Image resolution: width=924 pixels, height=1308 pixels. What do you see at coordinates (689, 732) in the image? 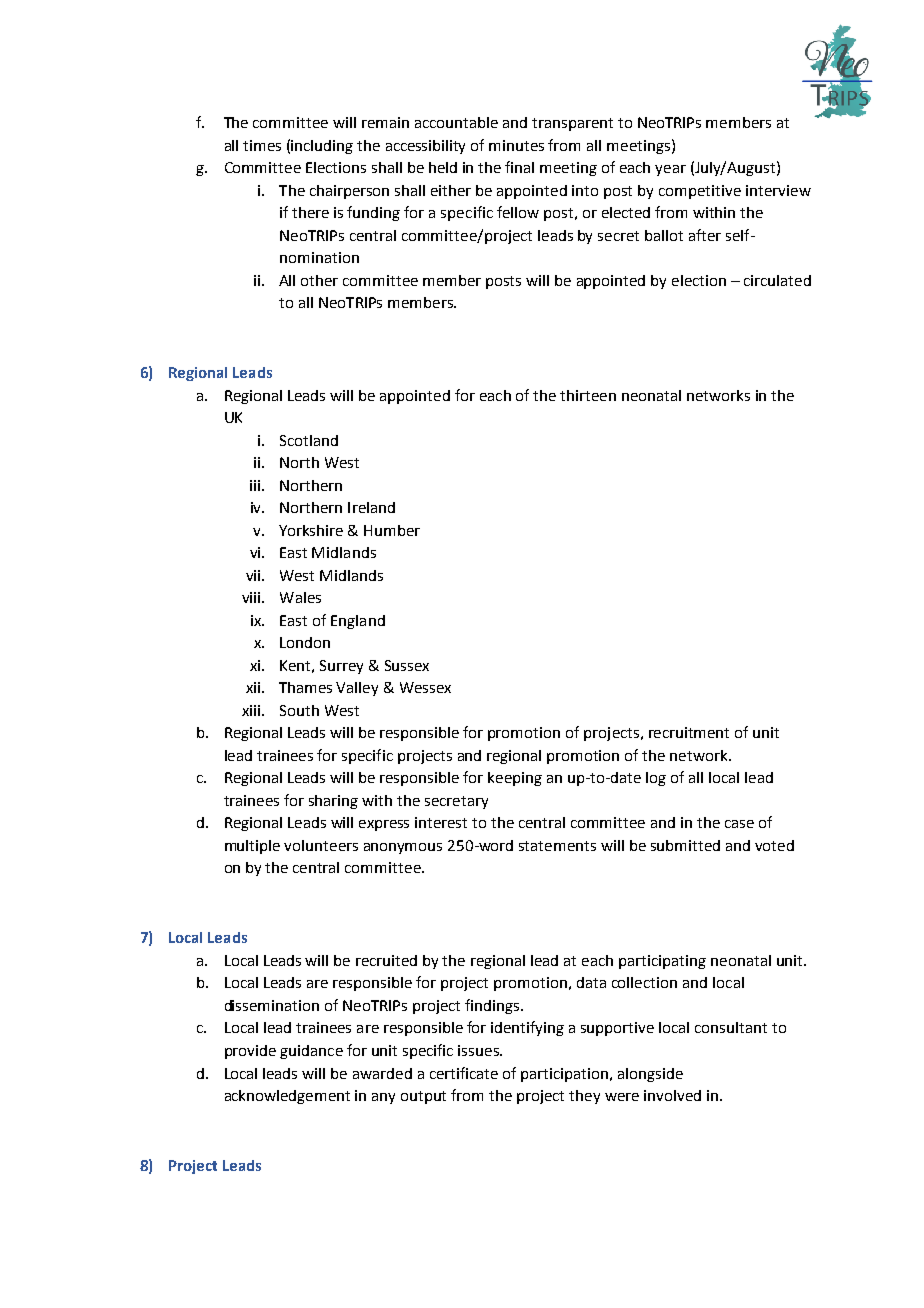
I see `recruitment` at bounding box center [689, 732].
